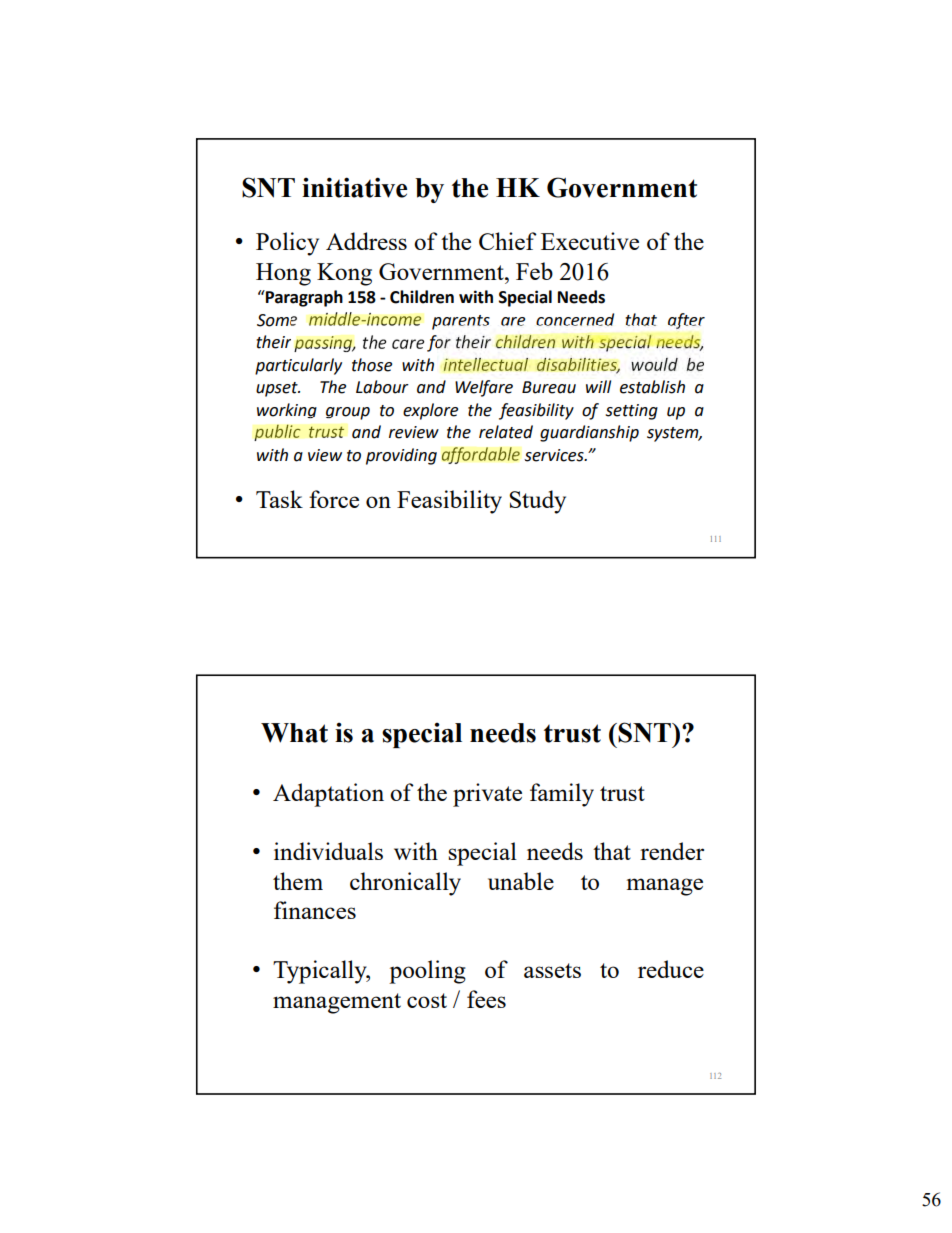 This screenshot has width=952, height=1233. Describe the element at coordinates (486, 999) in the screenshot. I see `fees` at that location.
